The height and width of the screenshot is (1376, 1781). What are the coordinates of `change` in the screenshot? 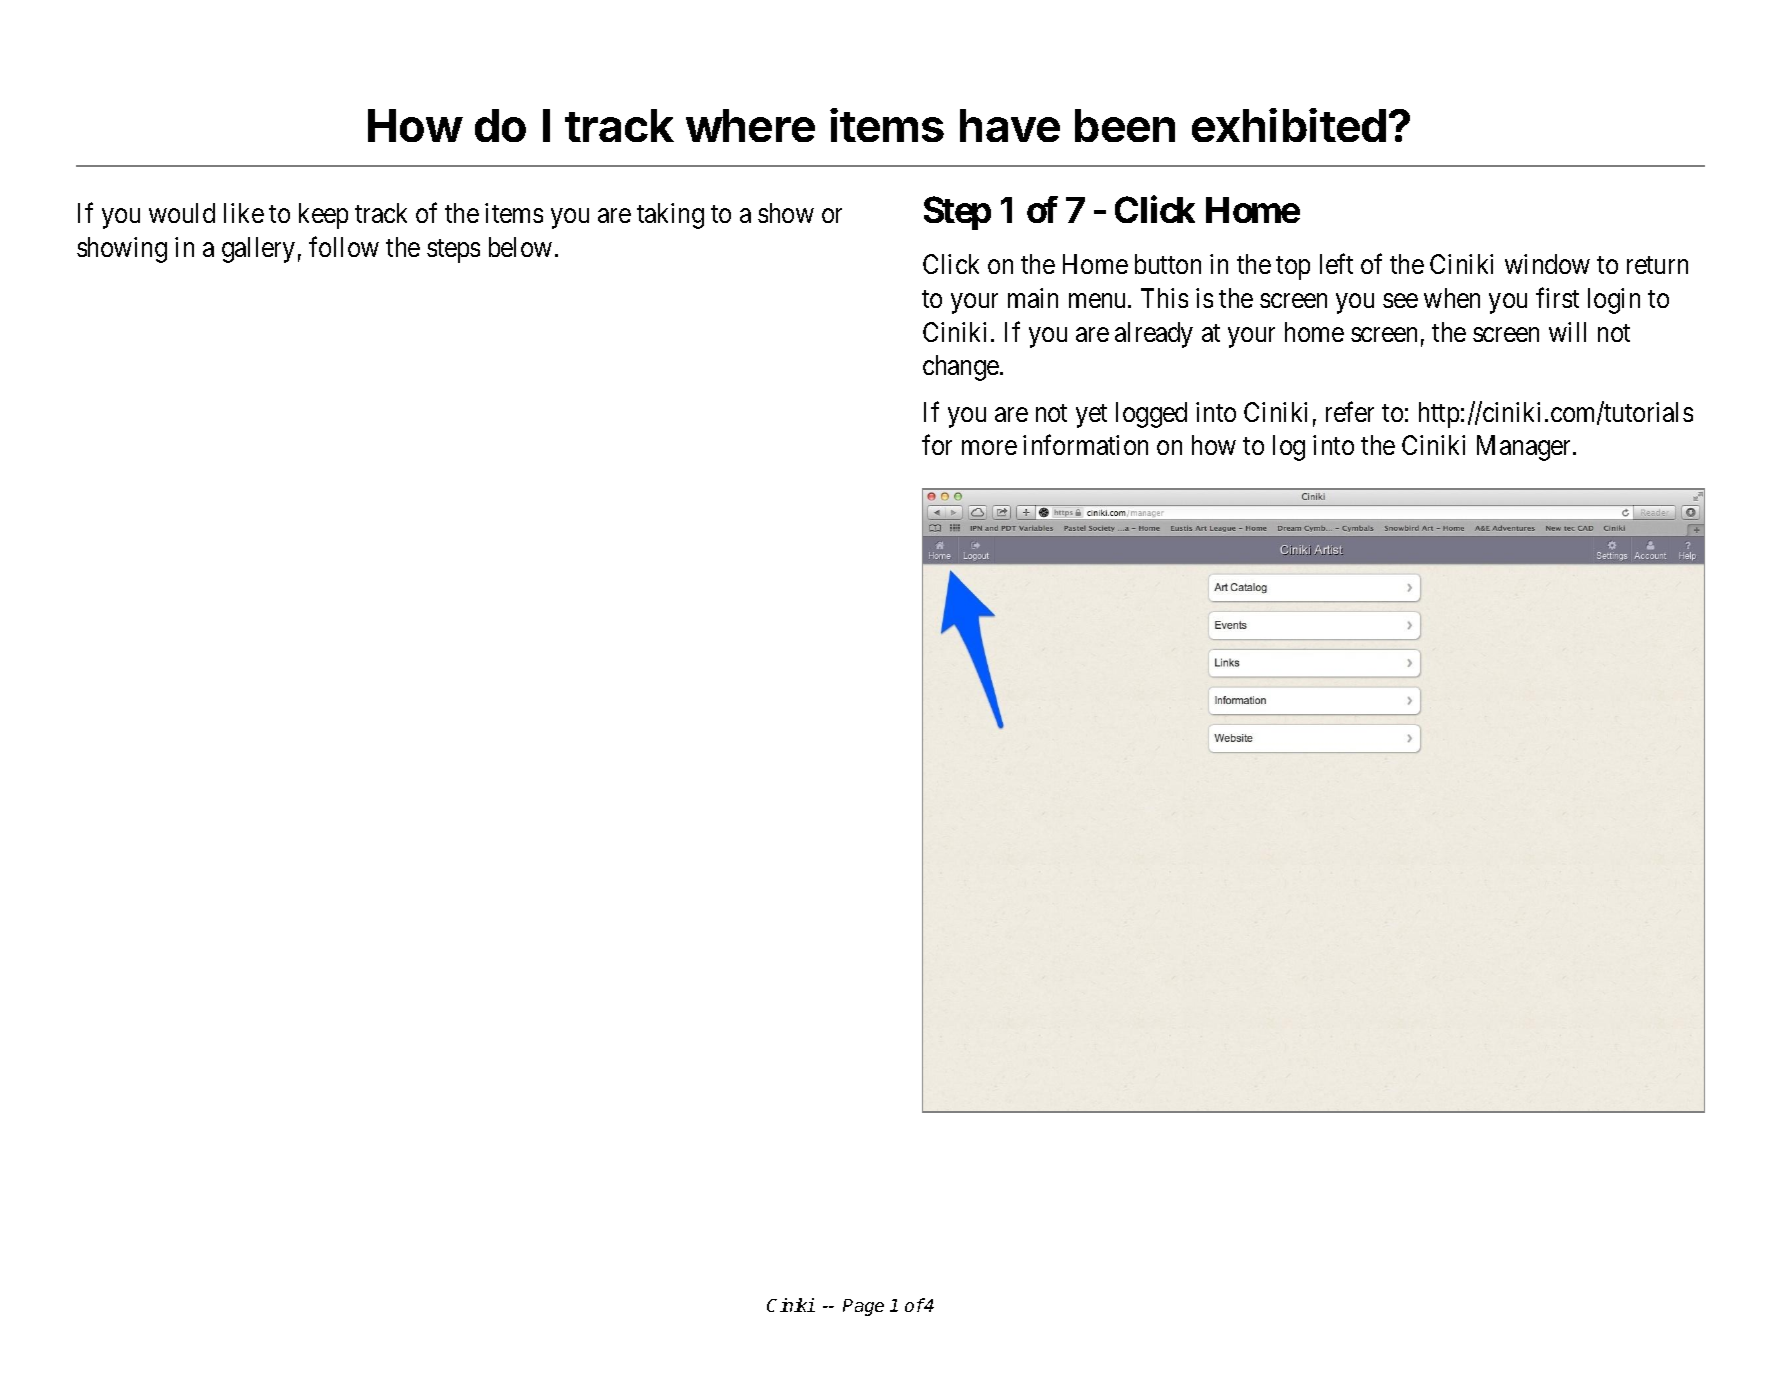 It's located at (962, 368).
